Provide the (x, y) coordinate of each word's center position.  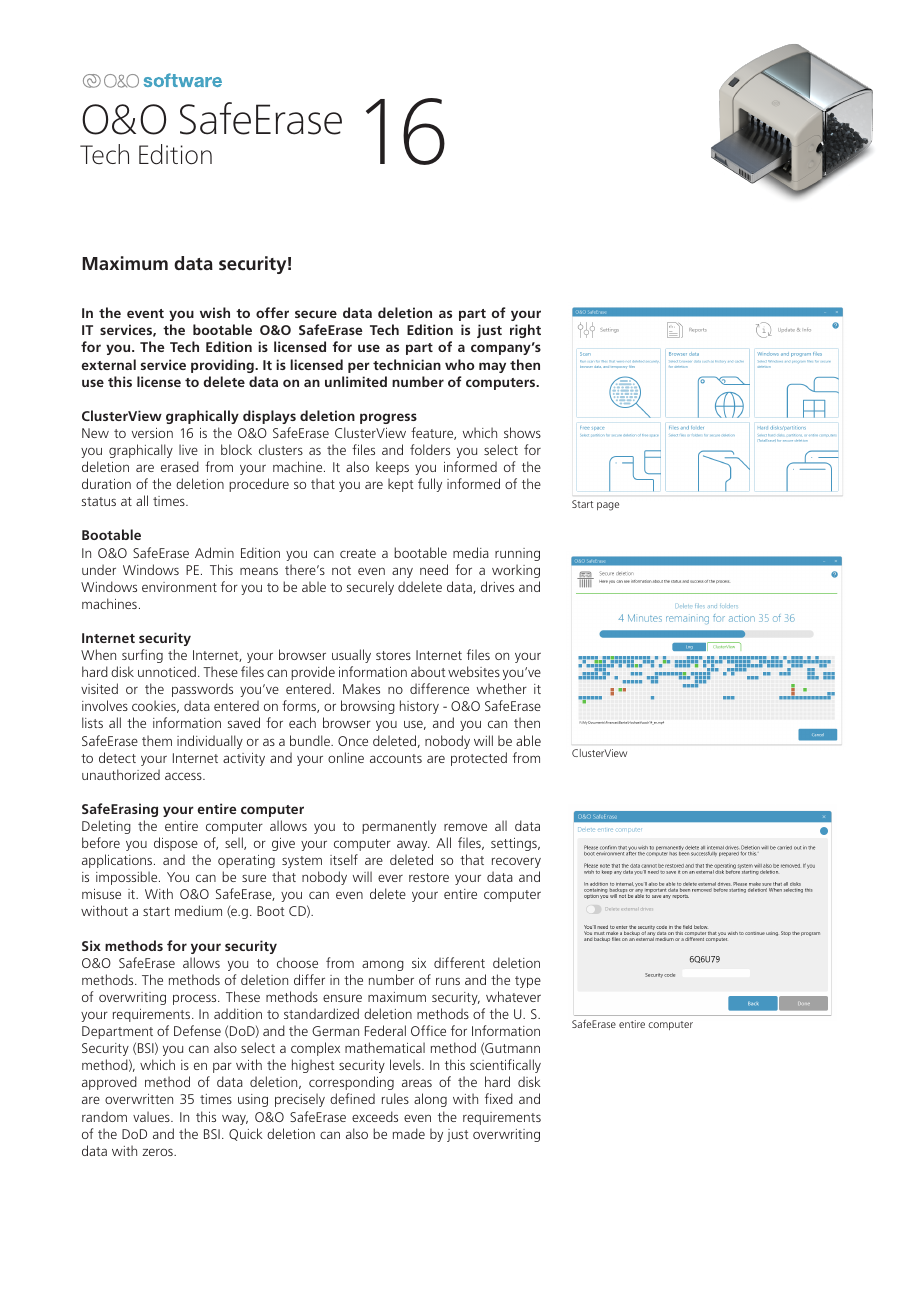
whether (502, 688)
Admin (214, 552)
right (525, 331)
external (109, 364)
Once (353, 741)
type (528, 982)
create (358, 553)
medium (198, 910)
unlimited (356, 381)
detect (117, 757)
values (152, 1116)
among (383, 965)
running (517, 554)
